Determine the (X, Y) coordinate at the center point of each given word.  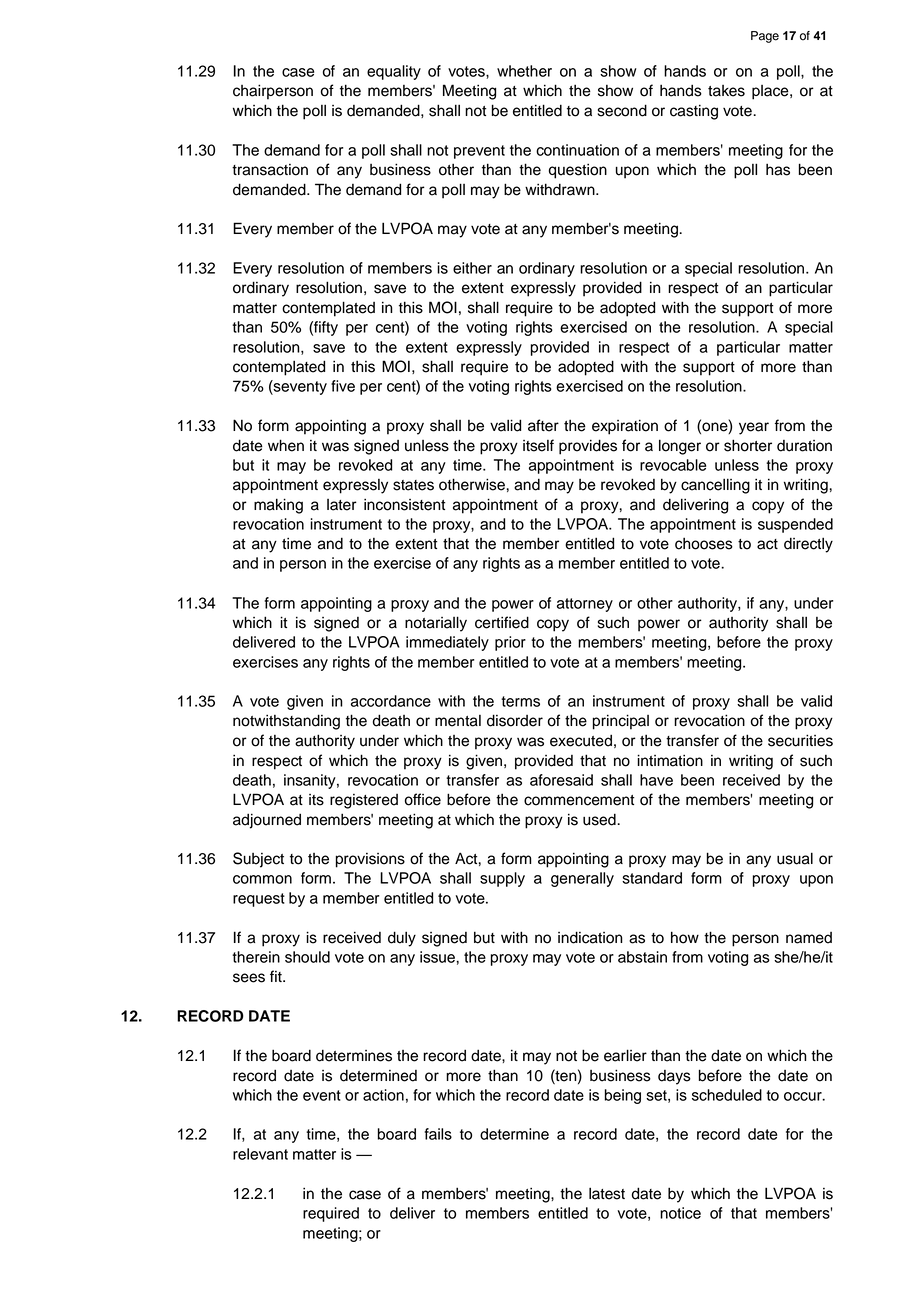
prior (510, 643)
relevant (260, 1154)
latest (607, 1193)
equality (394, 72)
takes (726, 91)
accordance (391, 701)
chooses (704, 543)
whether (524, 71)
